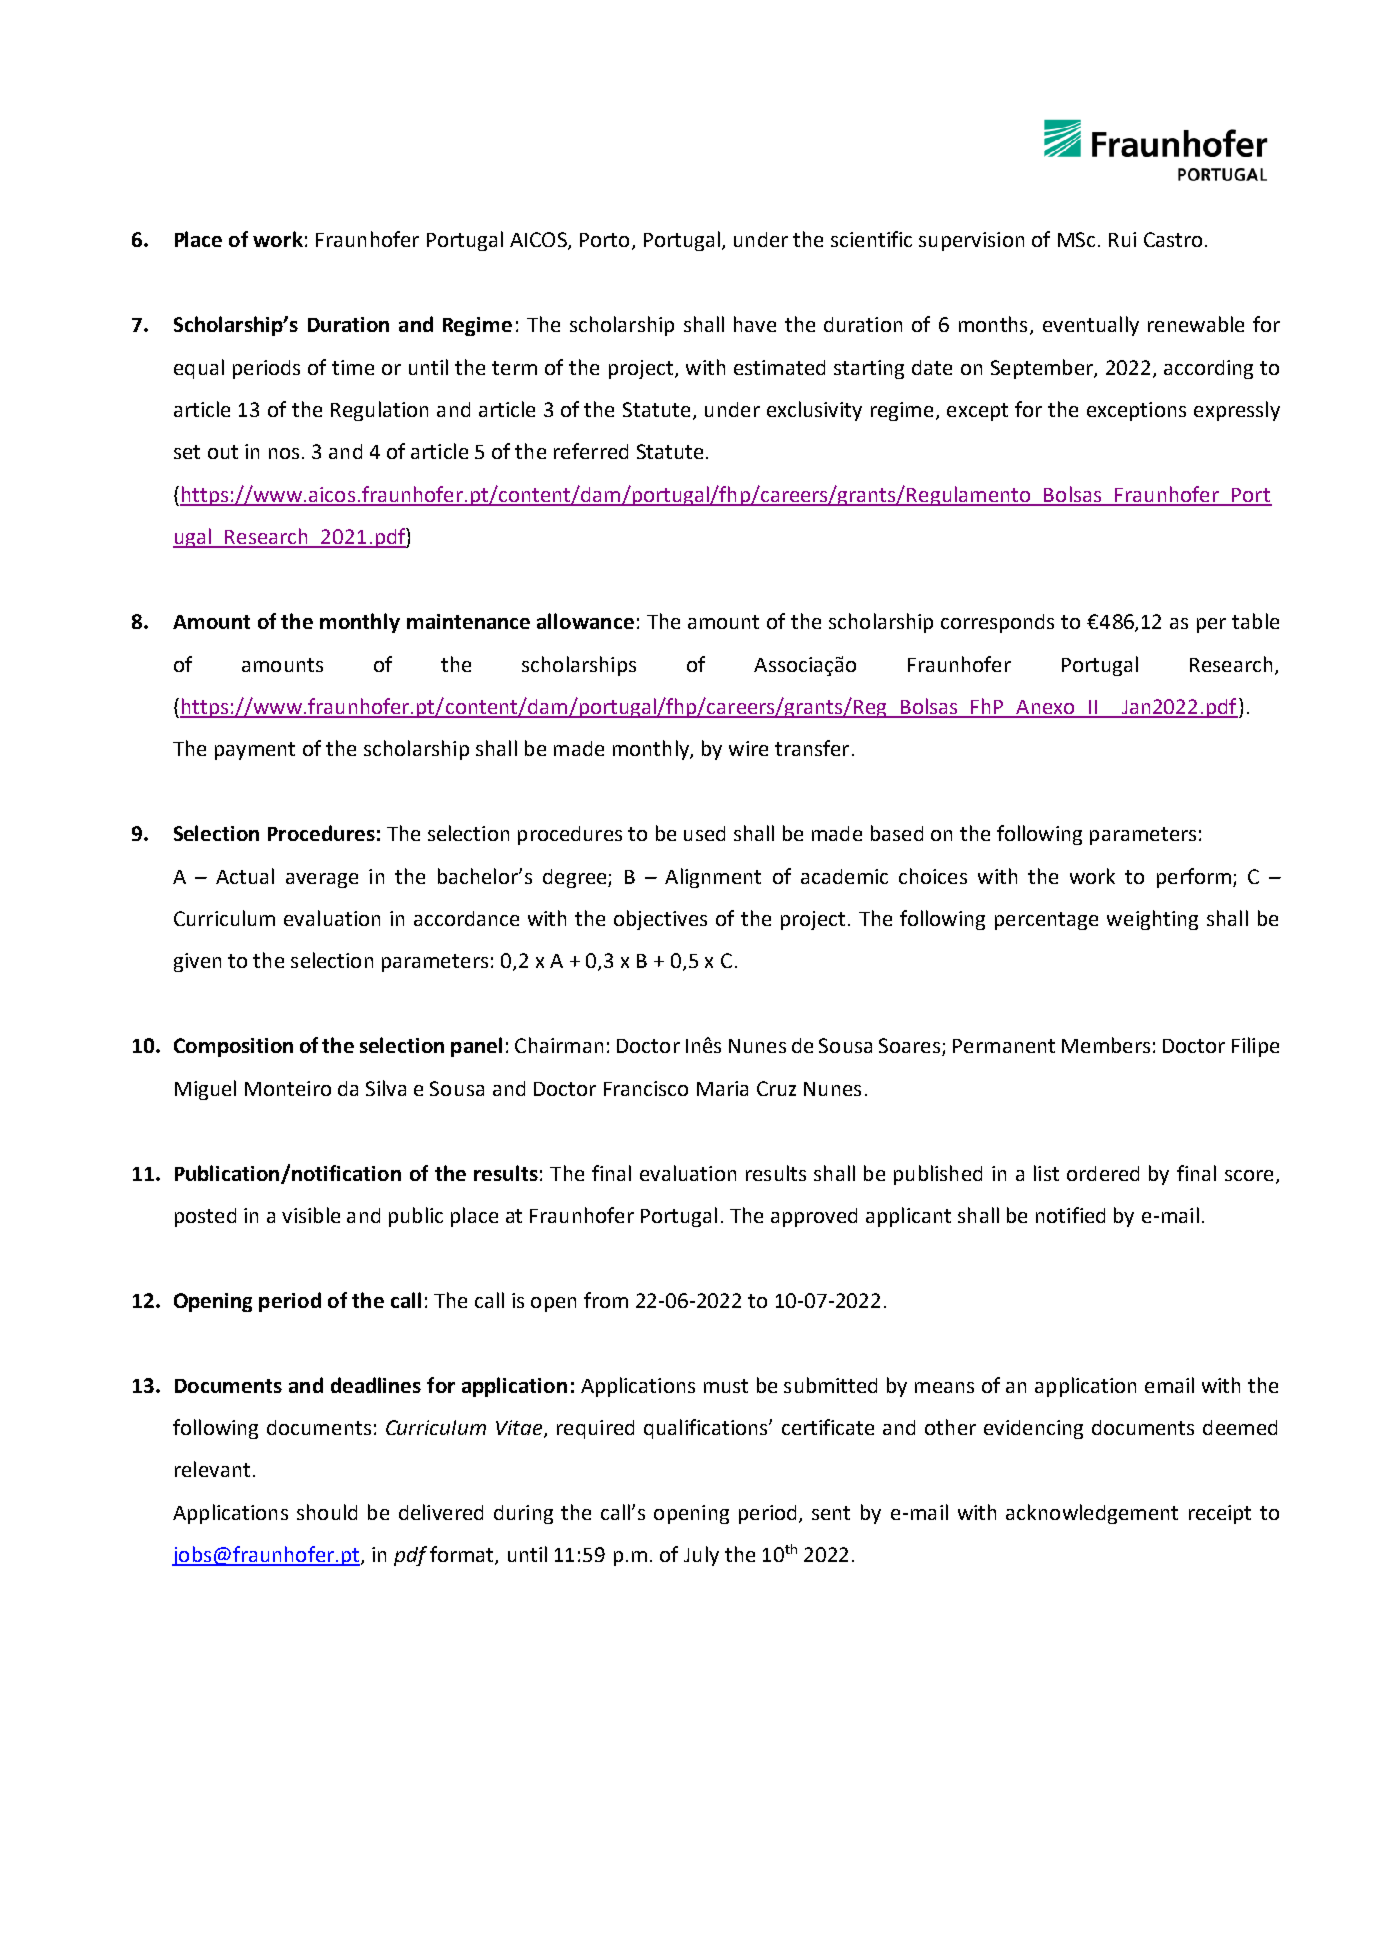  I want to click on time, so click(353, 367).
